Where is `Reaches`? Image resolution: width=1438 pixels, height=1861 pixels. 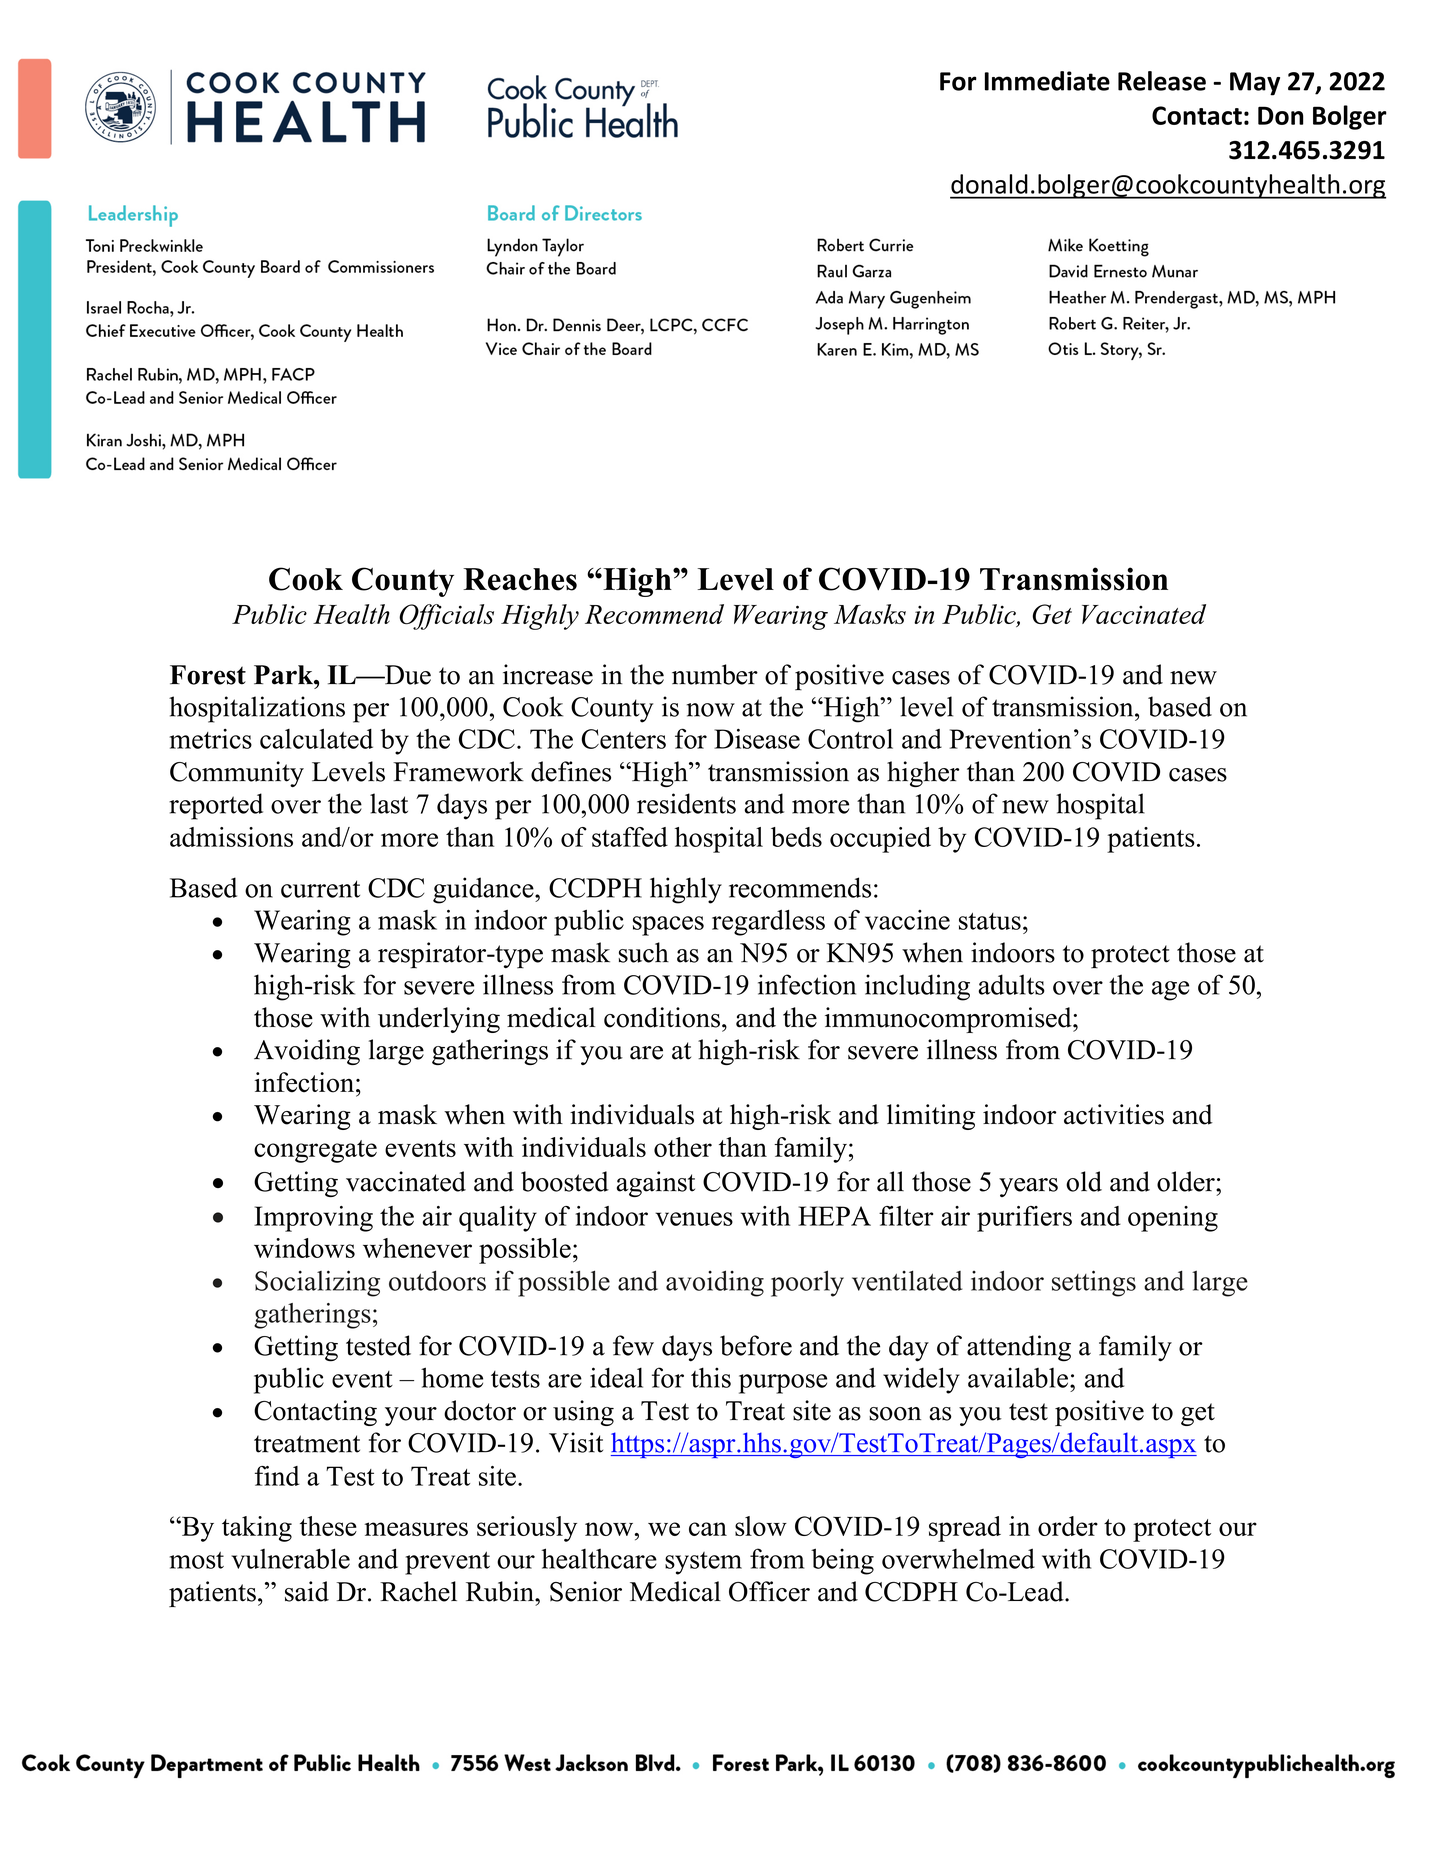 Reaches is located at coordinates (520, 579).
